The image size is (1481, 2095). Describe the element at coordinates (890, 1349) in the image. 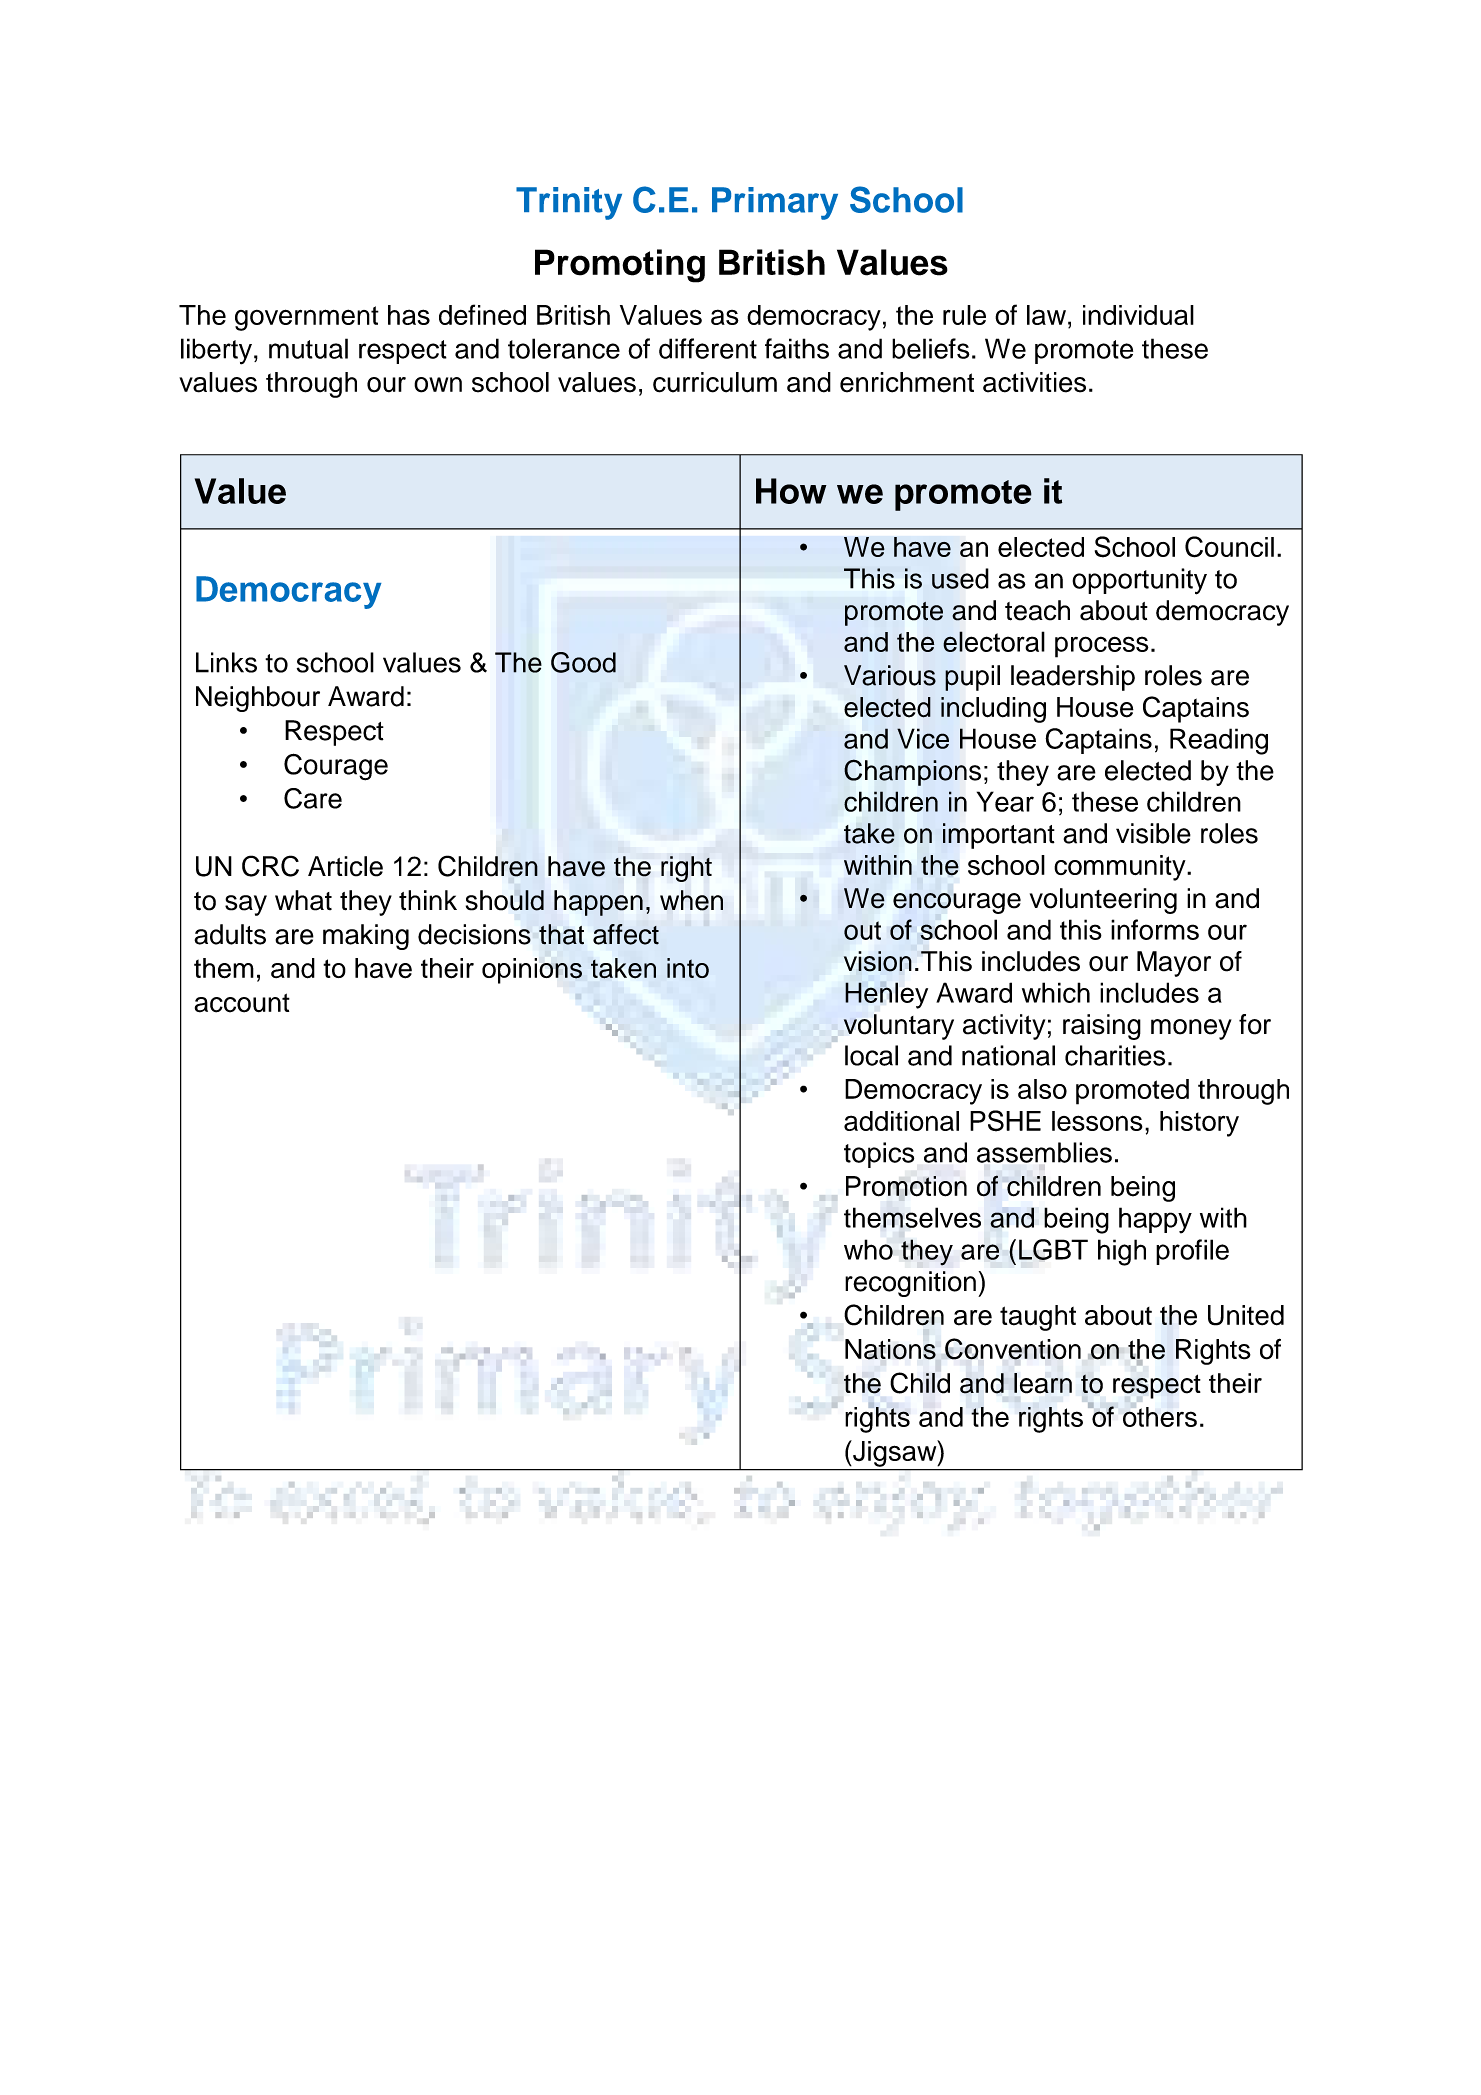

I see `Nations` at that location.
